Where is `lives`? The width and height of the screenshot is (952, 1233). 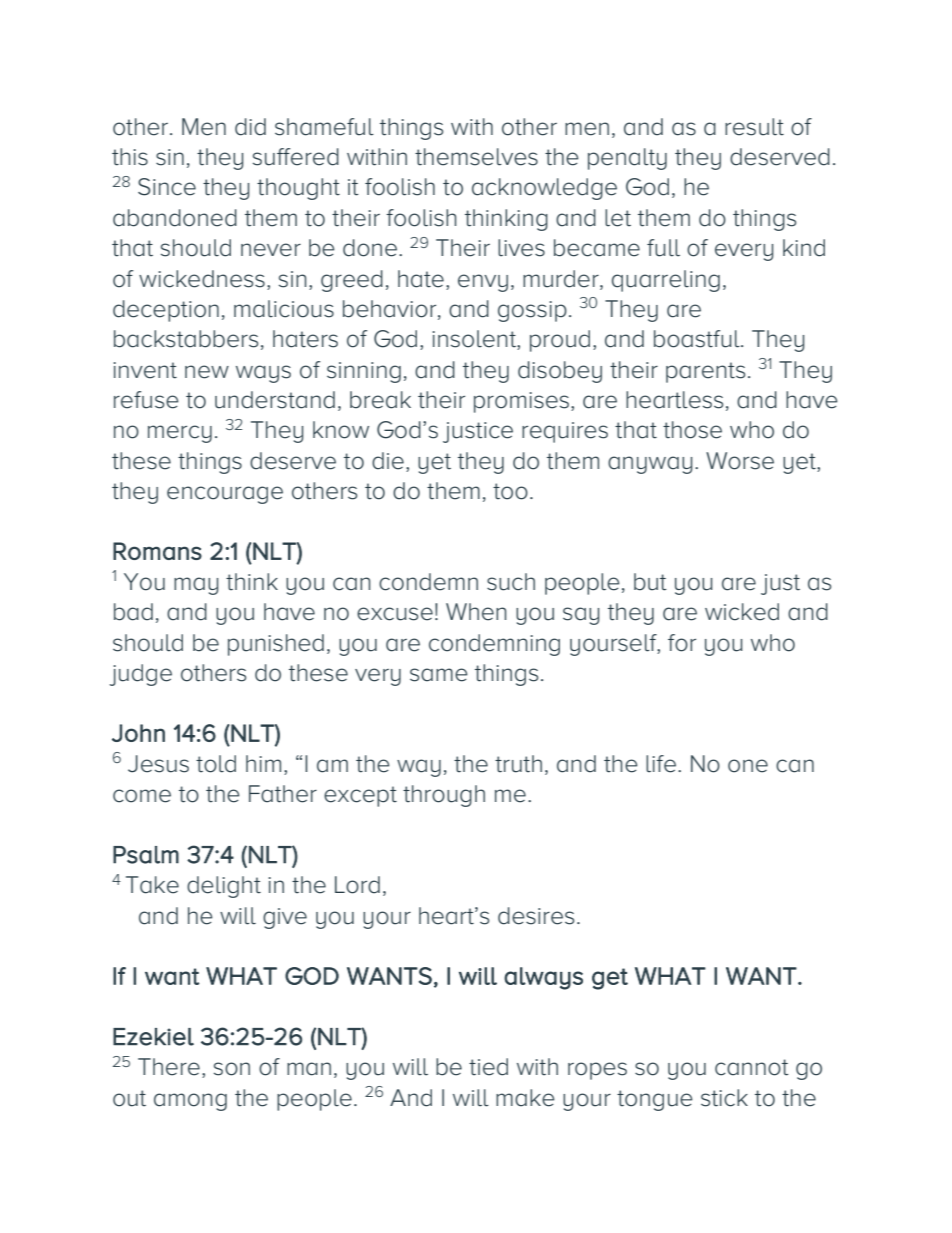
lives is located at coordinates (521, 248).
